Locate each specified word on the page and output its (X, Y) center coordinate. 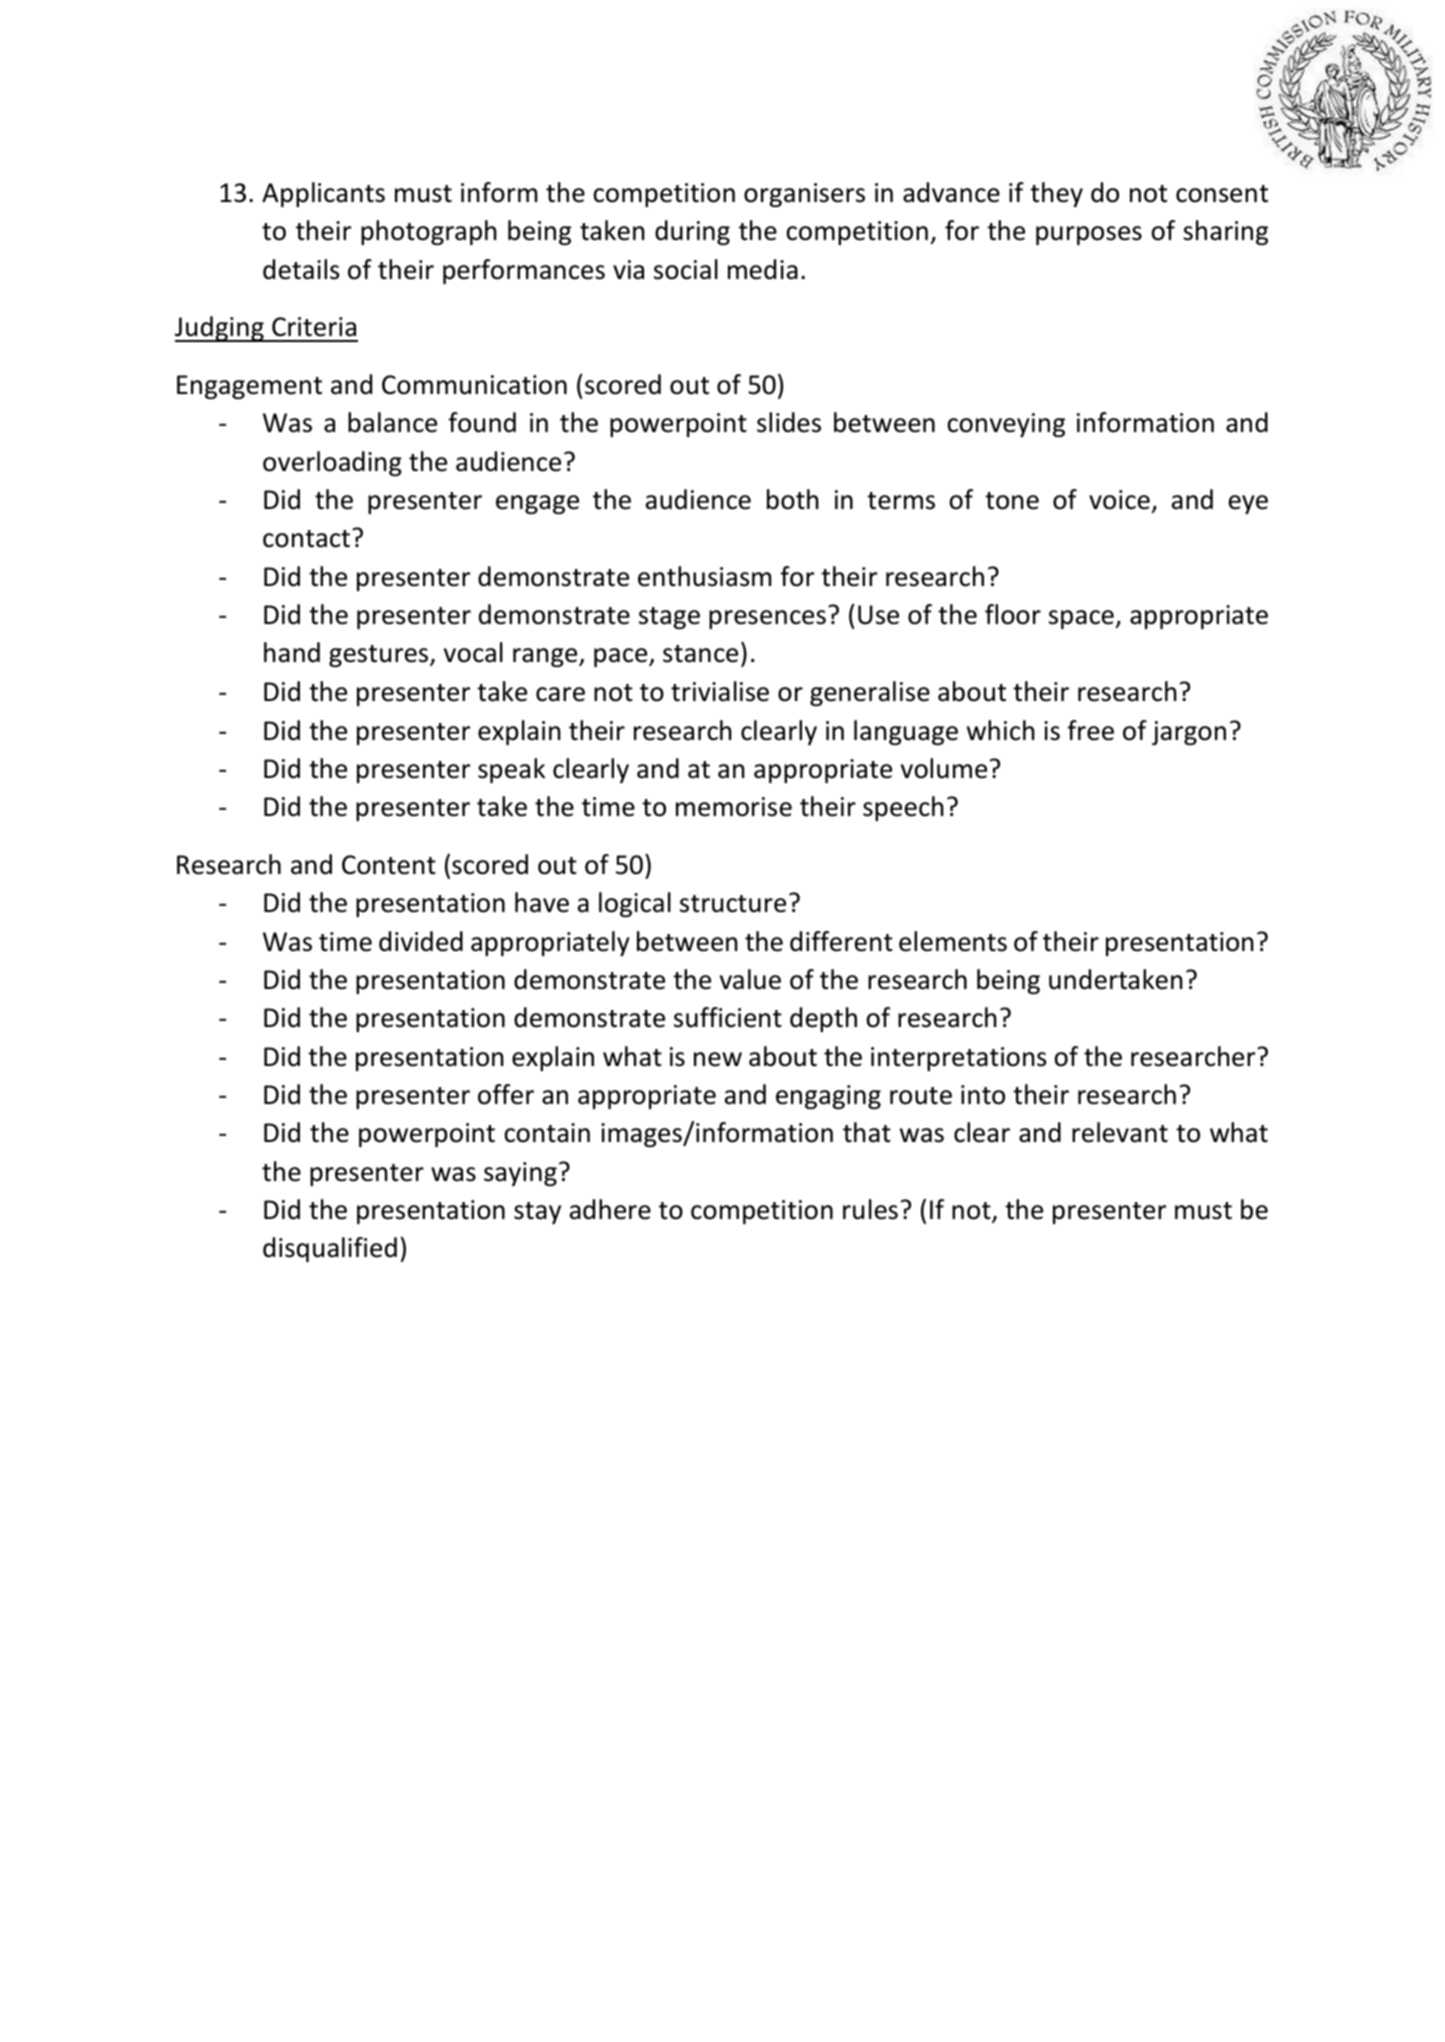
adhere (610, 1209)
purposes (1089, 235)
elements (953, 941)
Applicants (323, 194)
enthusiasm (704, 576)
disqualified (330, 1249)
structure (733, 904)
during (692, 232)
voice (1119, 500)
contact (306, 539)
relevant (1120, 1132)
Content (389, 865)
